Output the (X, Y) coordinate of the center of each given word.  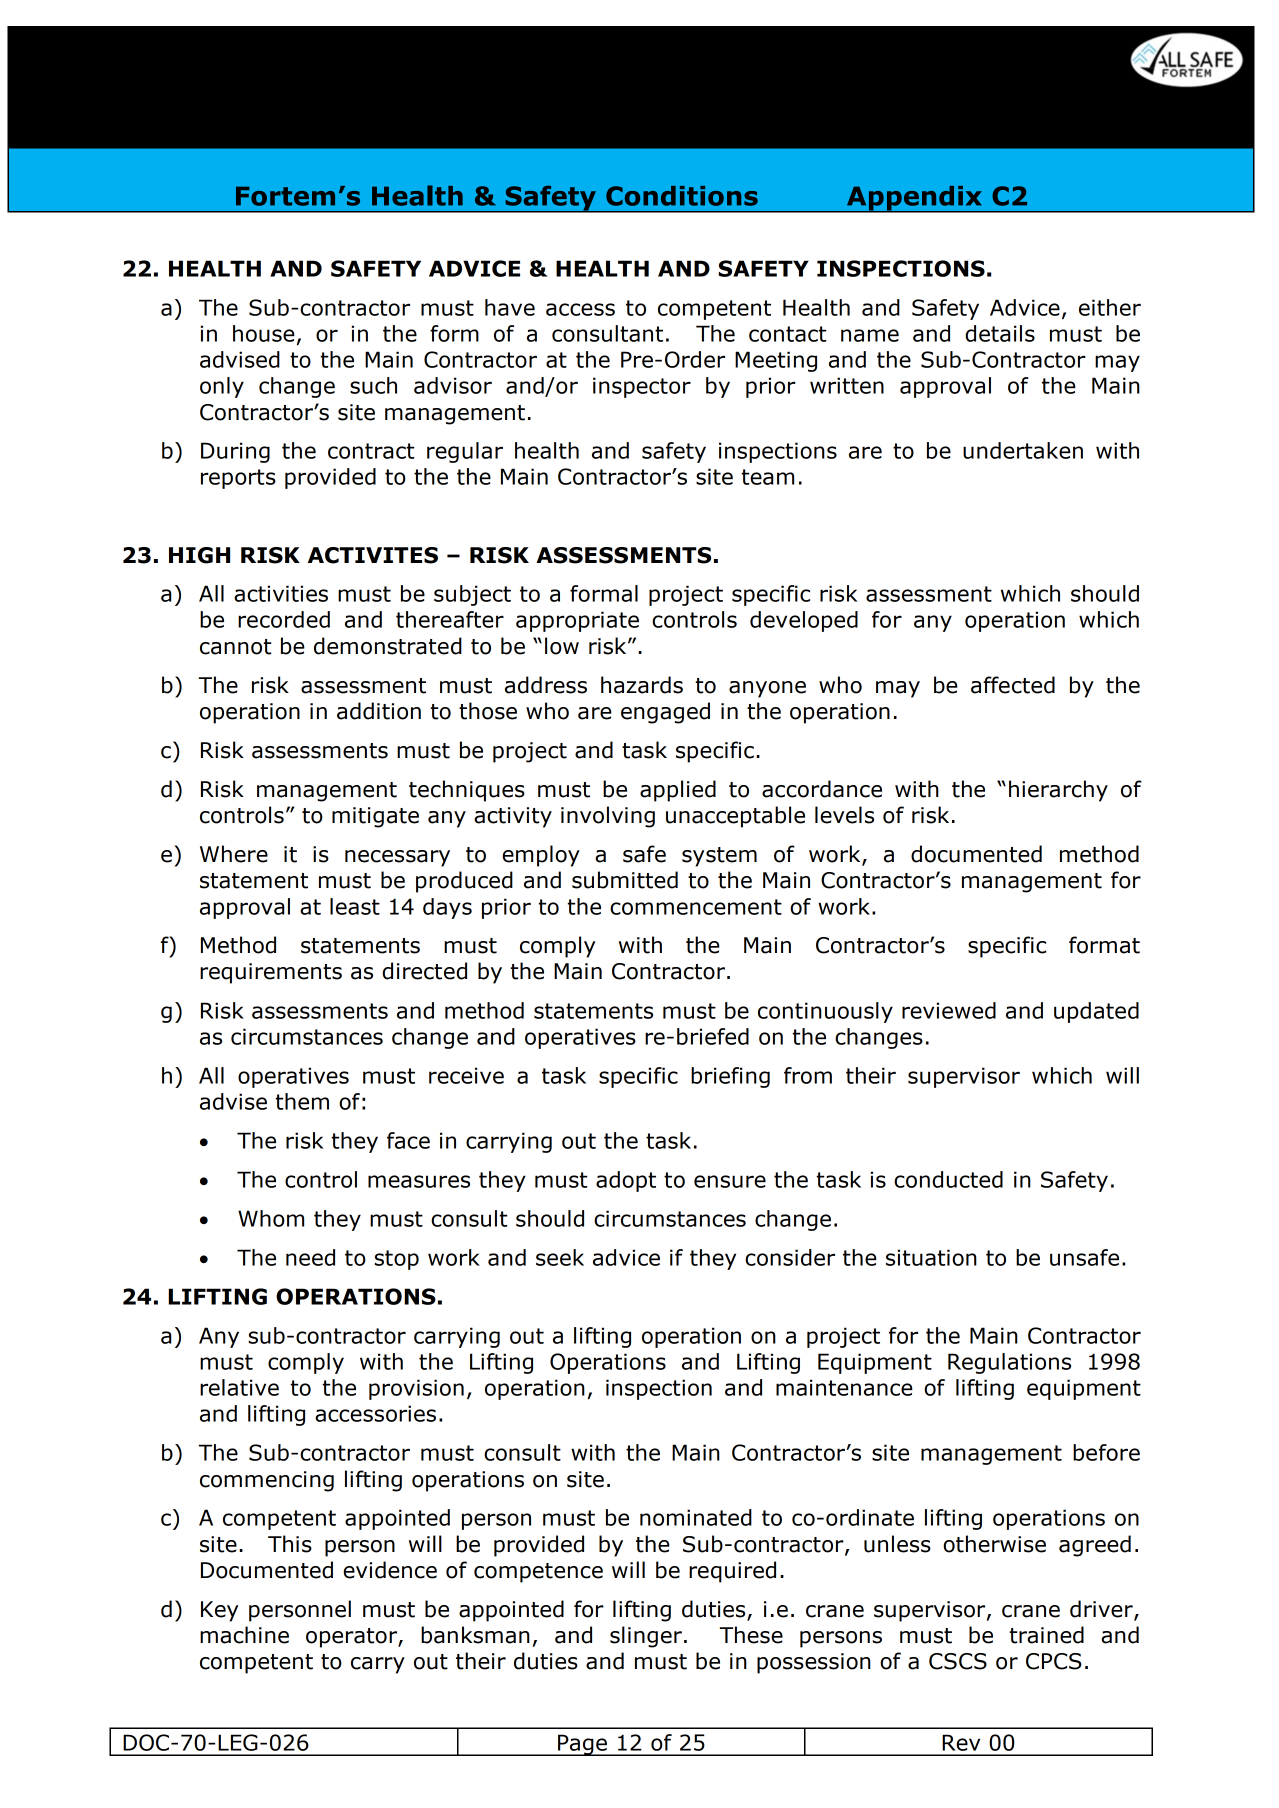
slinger (646, 1637)
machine (244, 1635)
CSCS (958, 1661)
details (1000, 333)
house (264, 333)
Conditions (682, 196)
